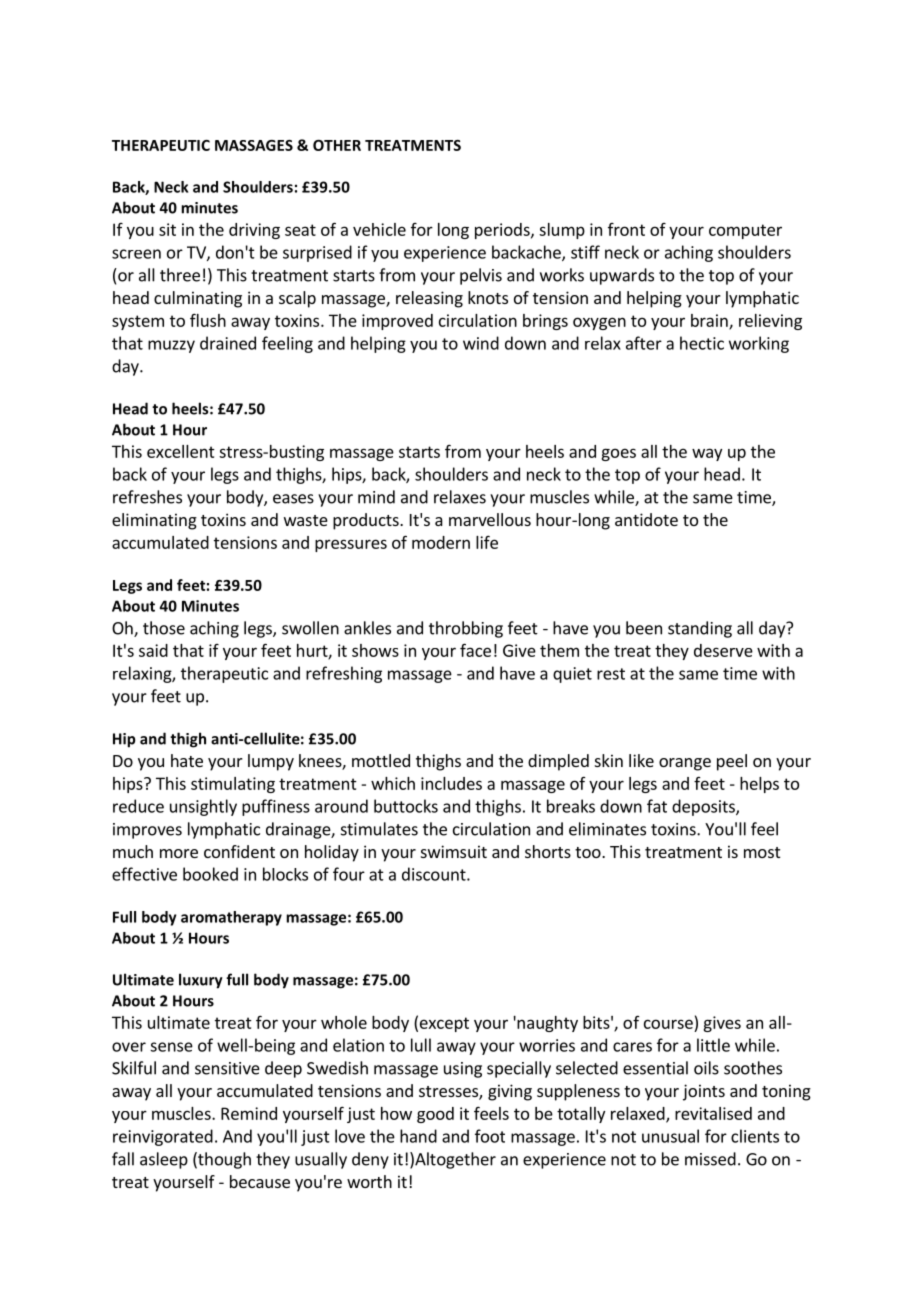 The image size is (924, 1308). What do you see at coordinates (254, 231) in the screenshot?
I see `driving` at bounding box center [254, 231].
